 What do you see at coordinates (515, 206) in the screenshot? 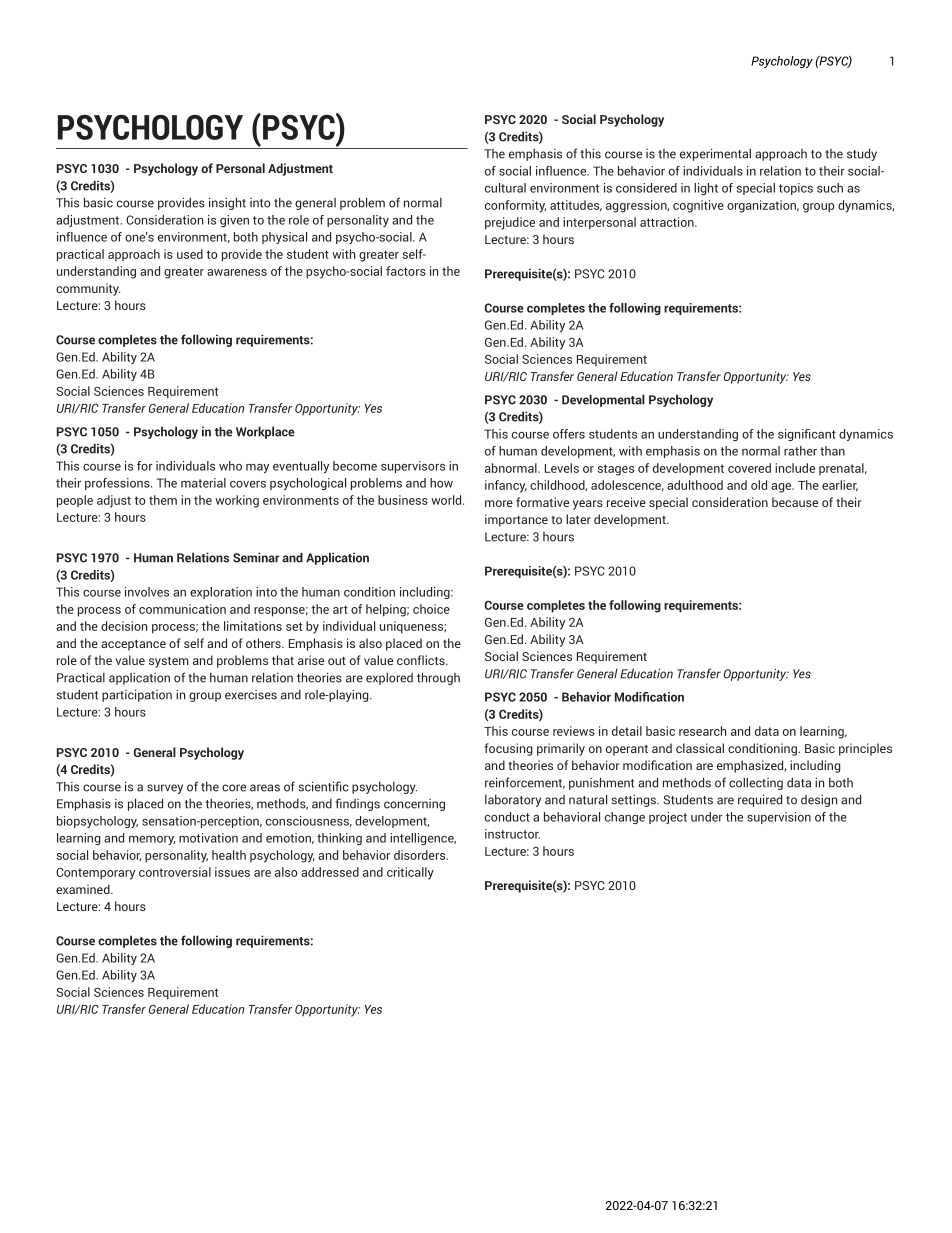
I see `conformity` at bounding box center [515, 206].
